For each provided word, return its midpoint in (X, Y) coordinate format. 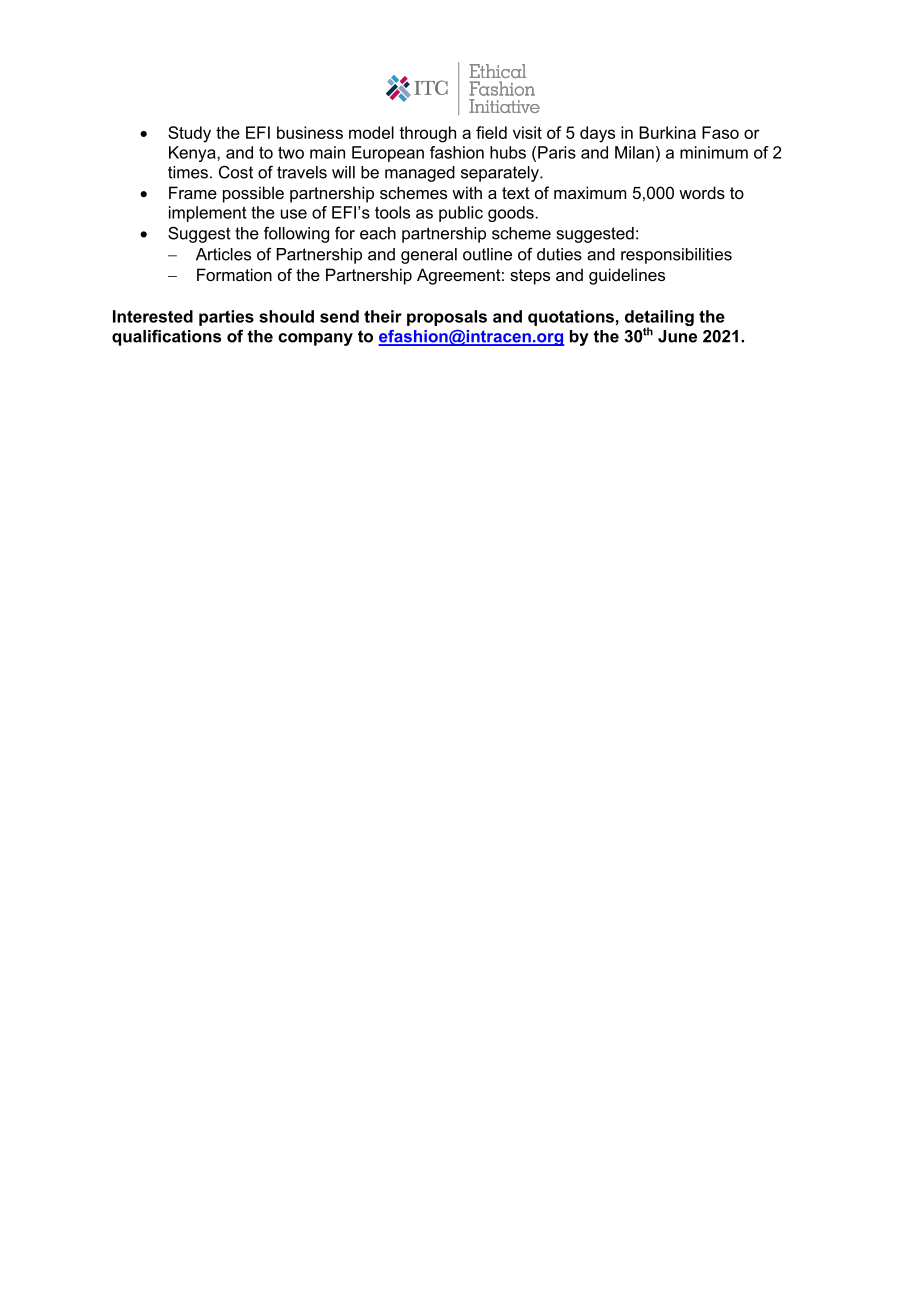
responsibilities (676, 256)
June (677, 336)
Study (189, 134)
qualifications (166, 337)
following (296, 234)
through (427, 134)
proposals (447, 318)
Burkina (667, 132)
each (378, 233)
